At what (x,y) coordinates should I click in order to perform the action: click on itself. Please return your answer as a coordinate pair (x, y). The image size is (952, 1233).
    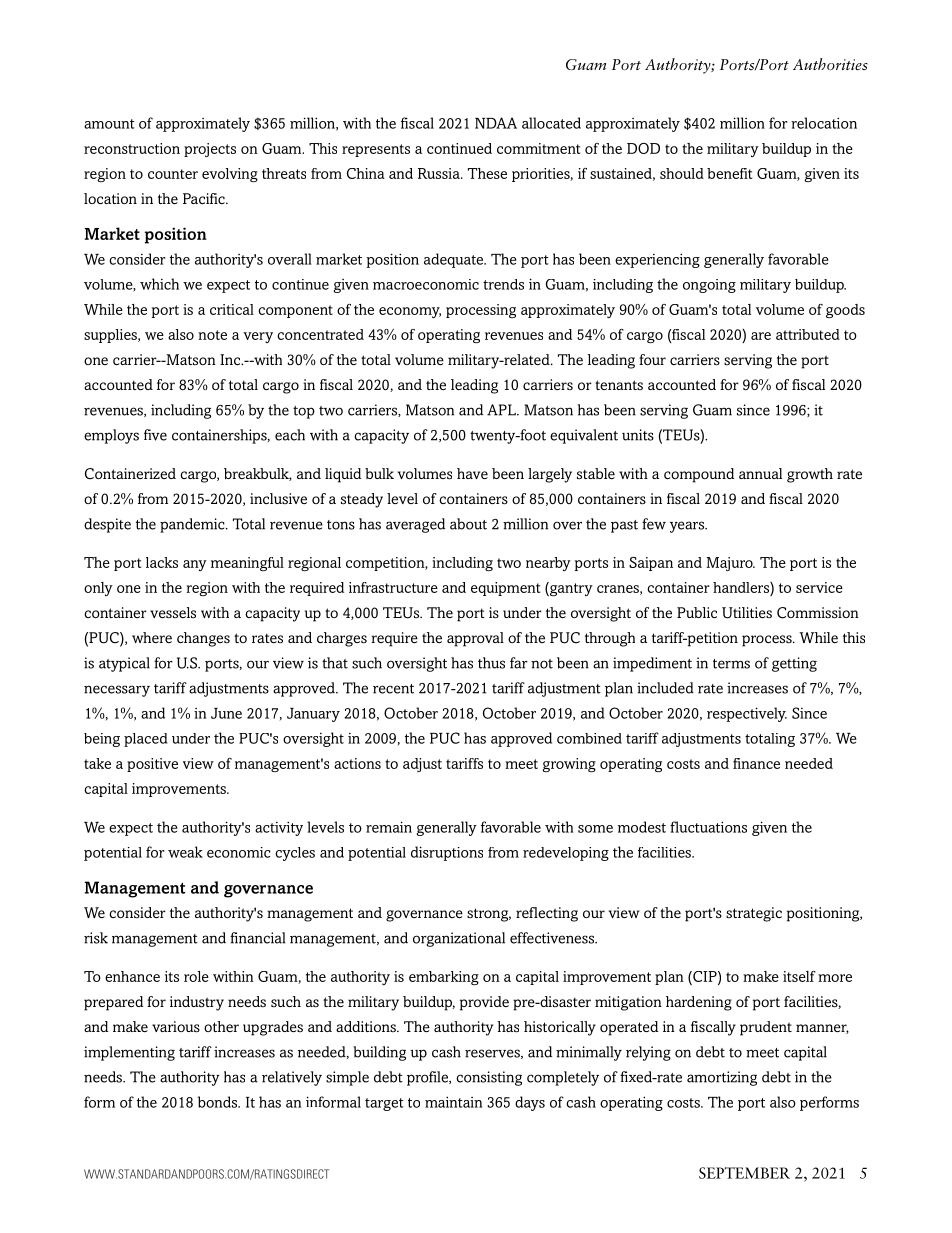
    Looking at the image, I should click on (799, 976).
